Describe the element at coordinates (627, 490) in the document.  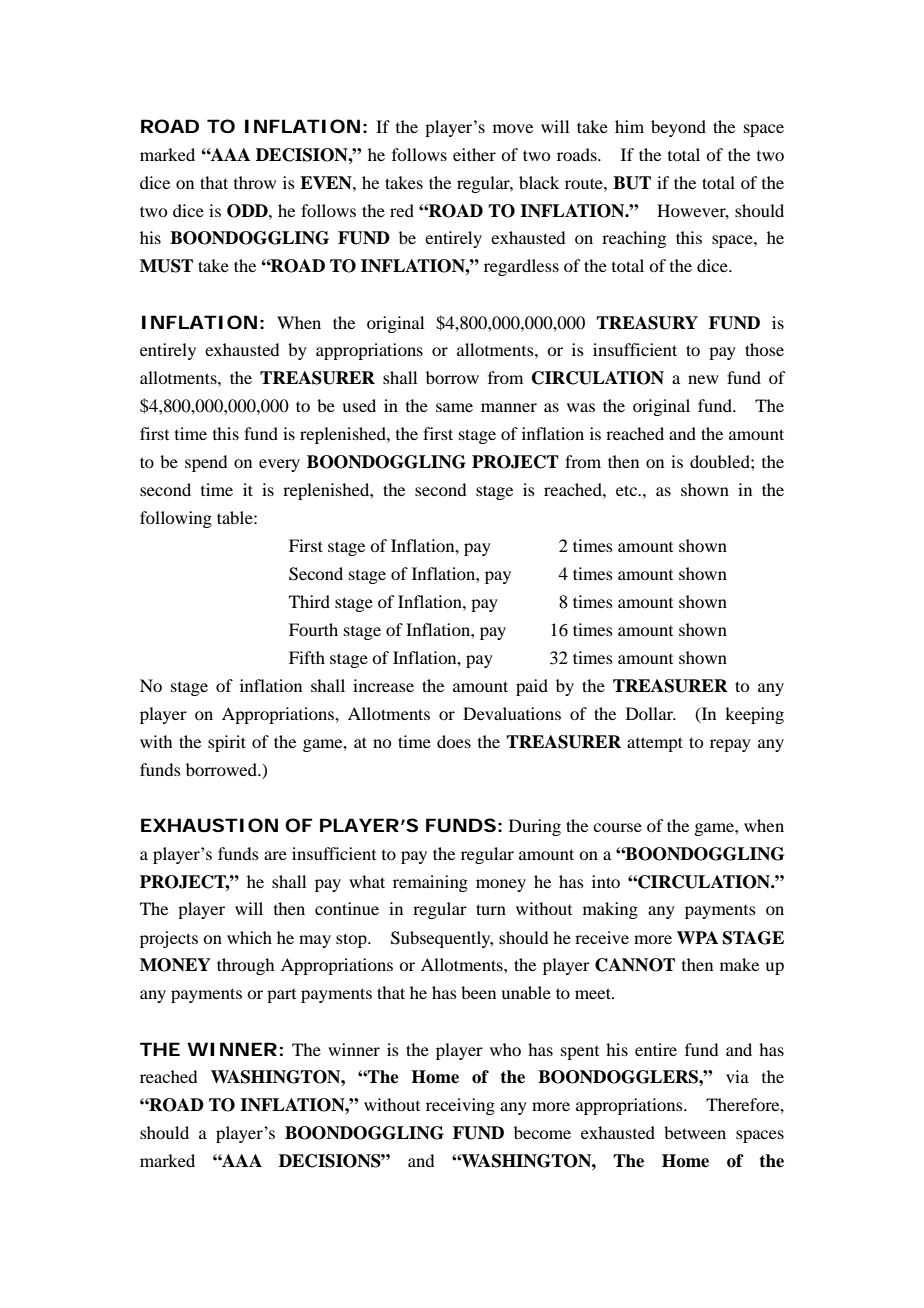
I see `etc` at that location.
